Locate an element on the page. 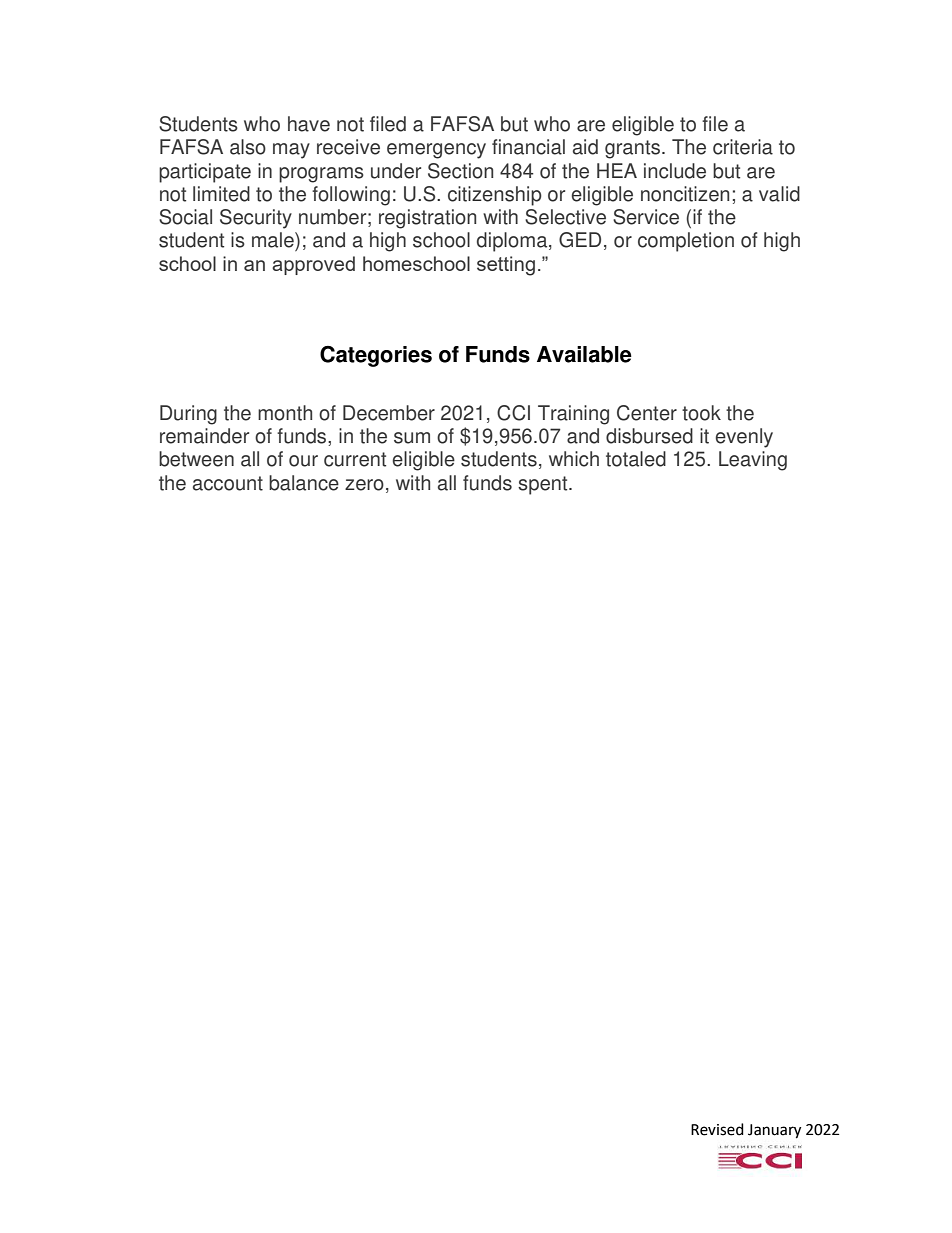 The height and width of the page is (1233, 952). CCI is located at coordinates (513, 413).
